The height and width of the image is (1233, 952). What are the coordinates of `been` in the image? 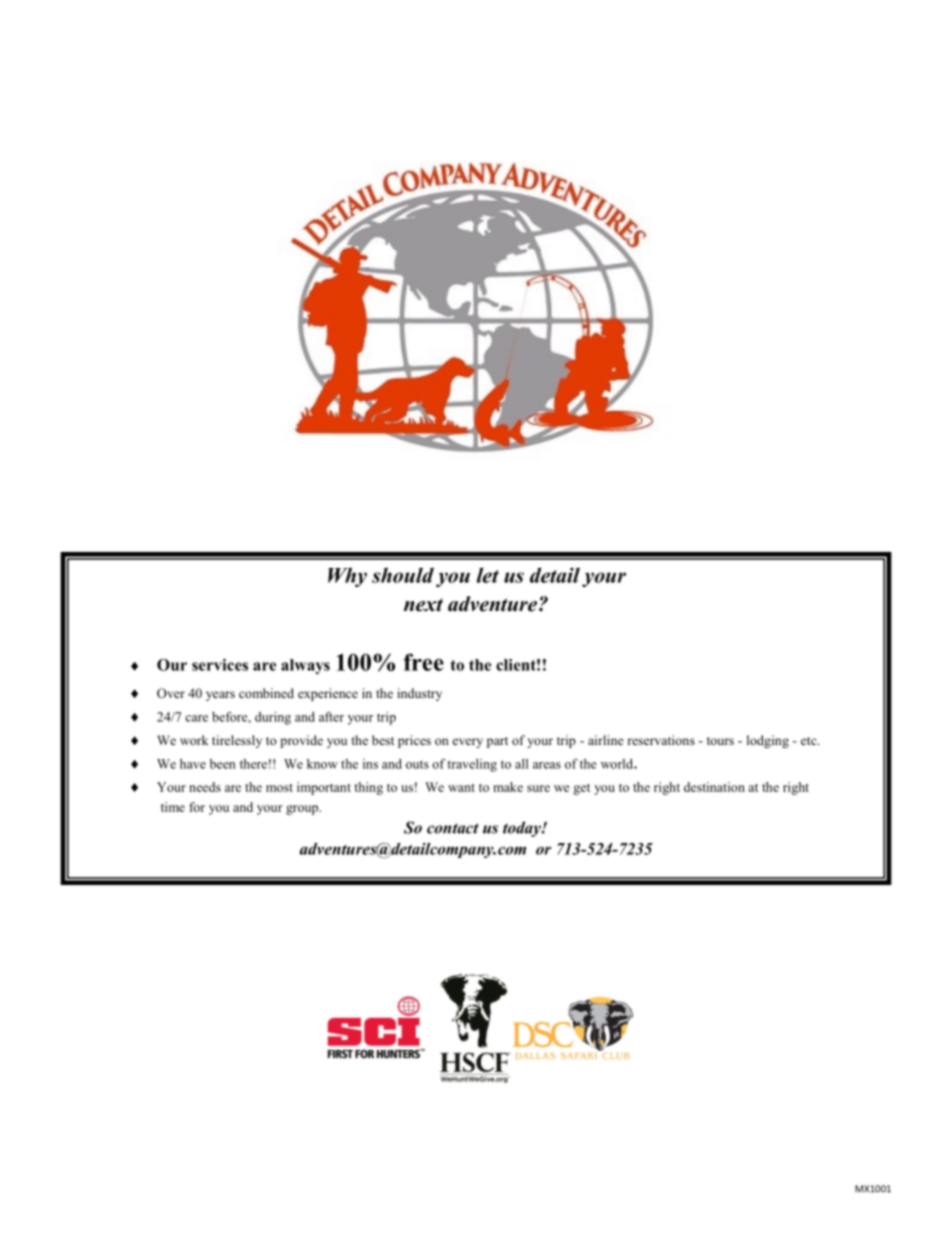 It's located at (223, 764).
